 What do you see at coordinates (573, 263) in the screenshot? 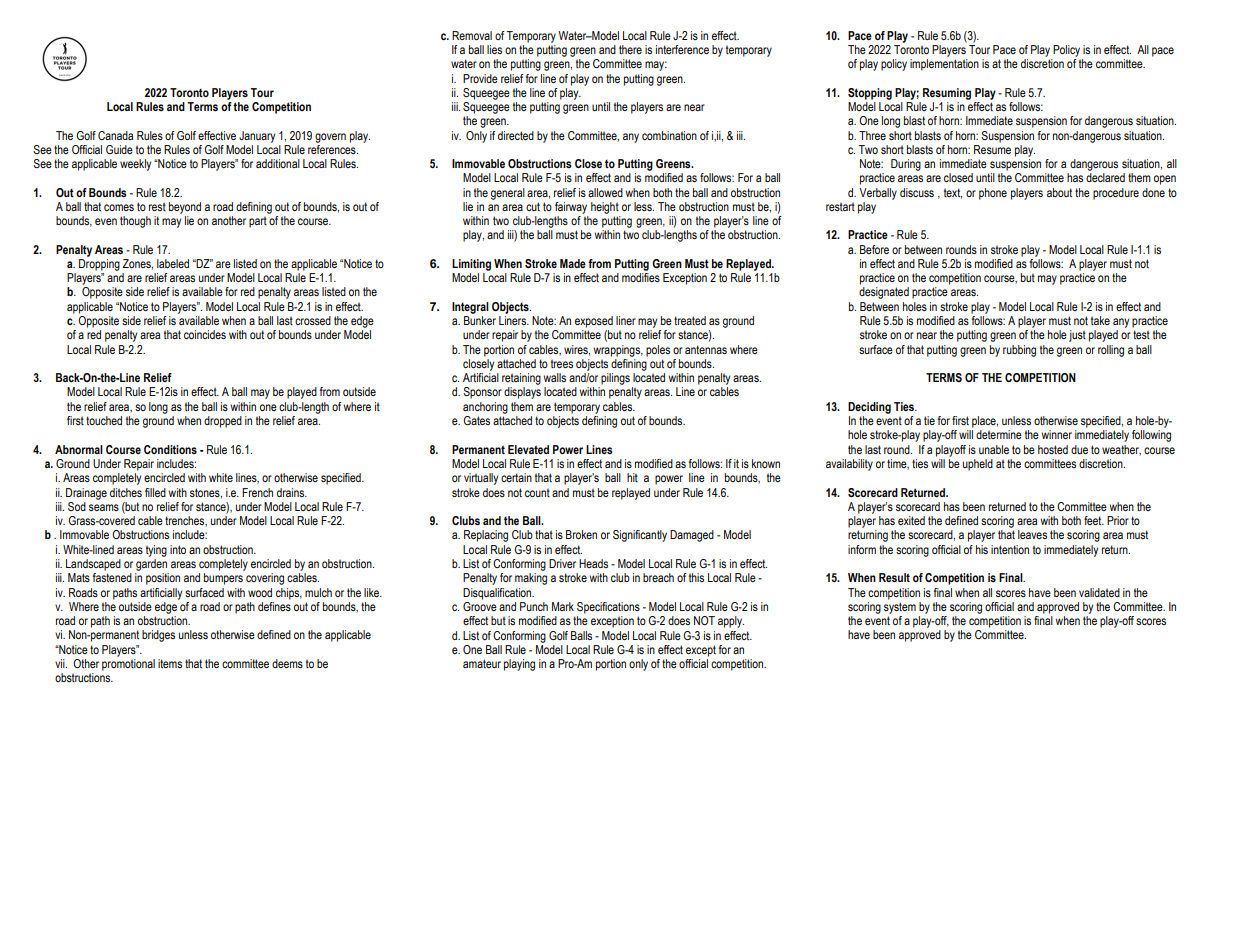
I see `Made` at bounding box center [573, 263].
